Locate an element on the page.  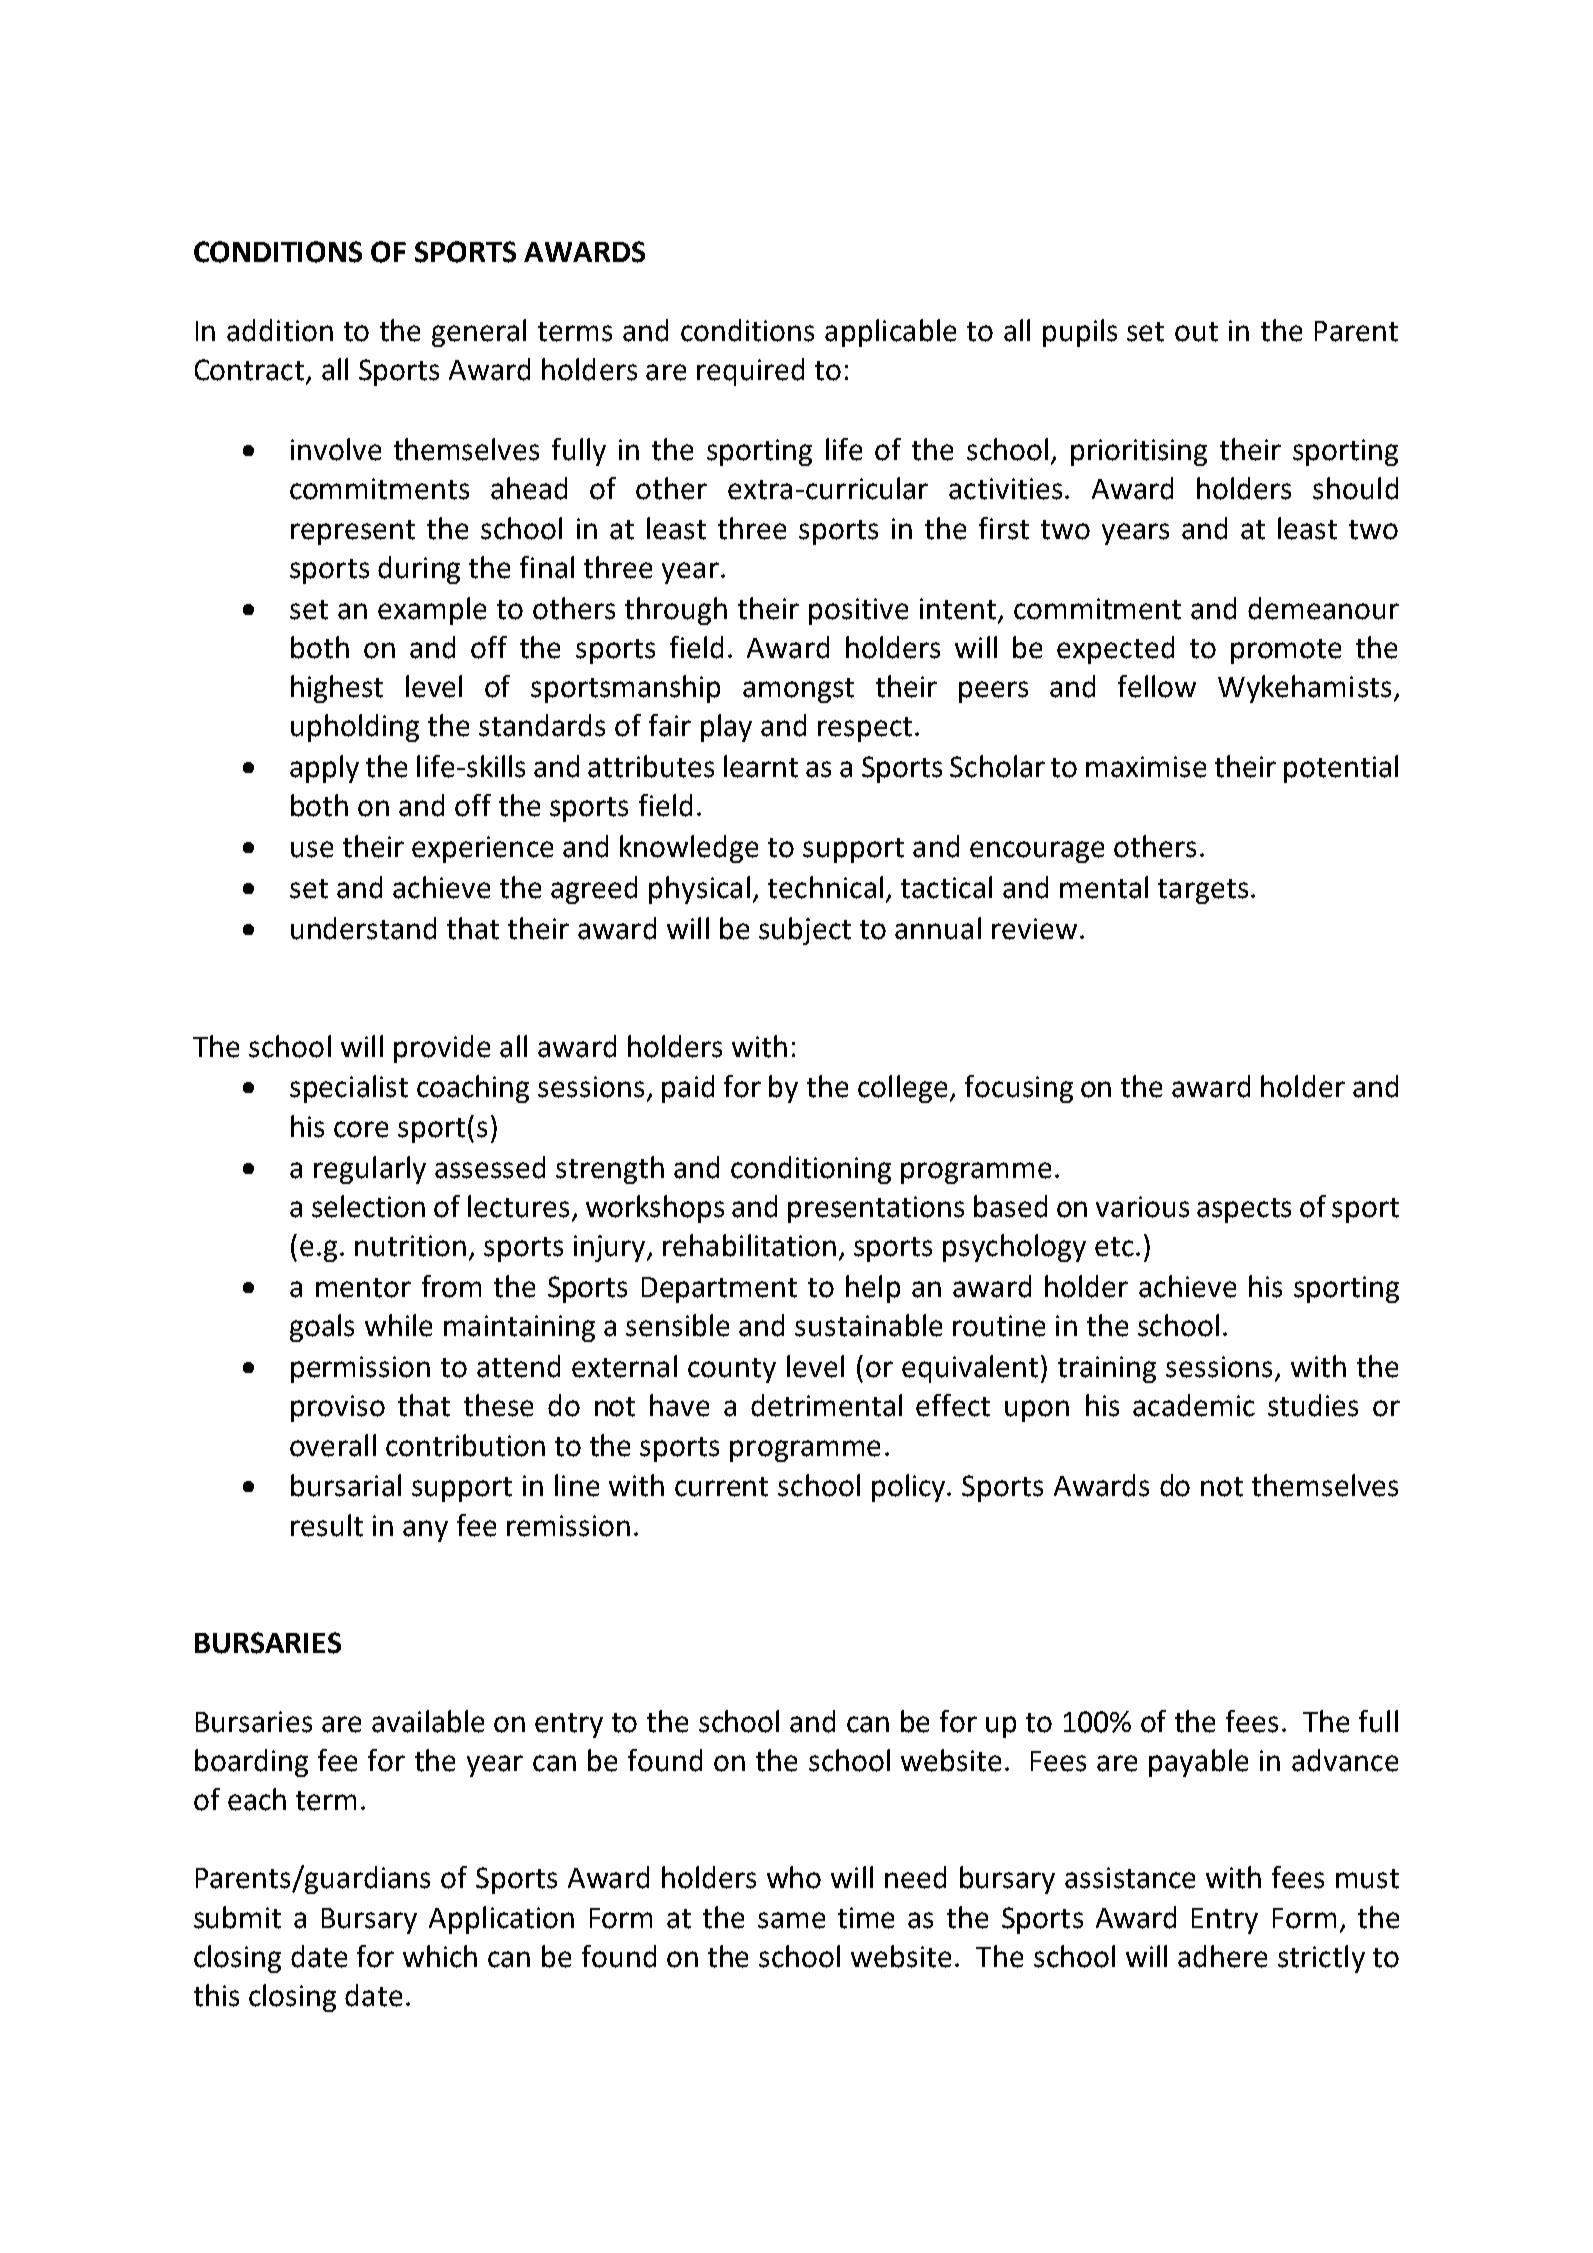
involve is located at coordinates (336, 449).
